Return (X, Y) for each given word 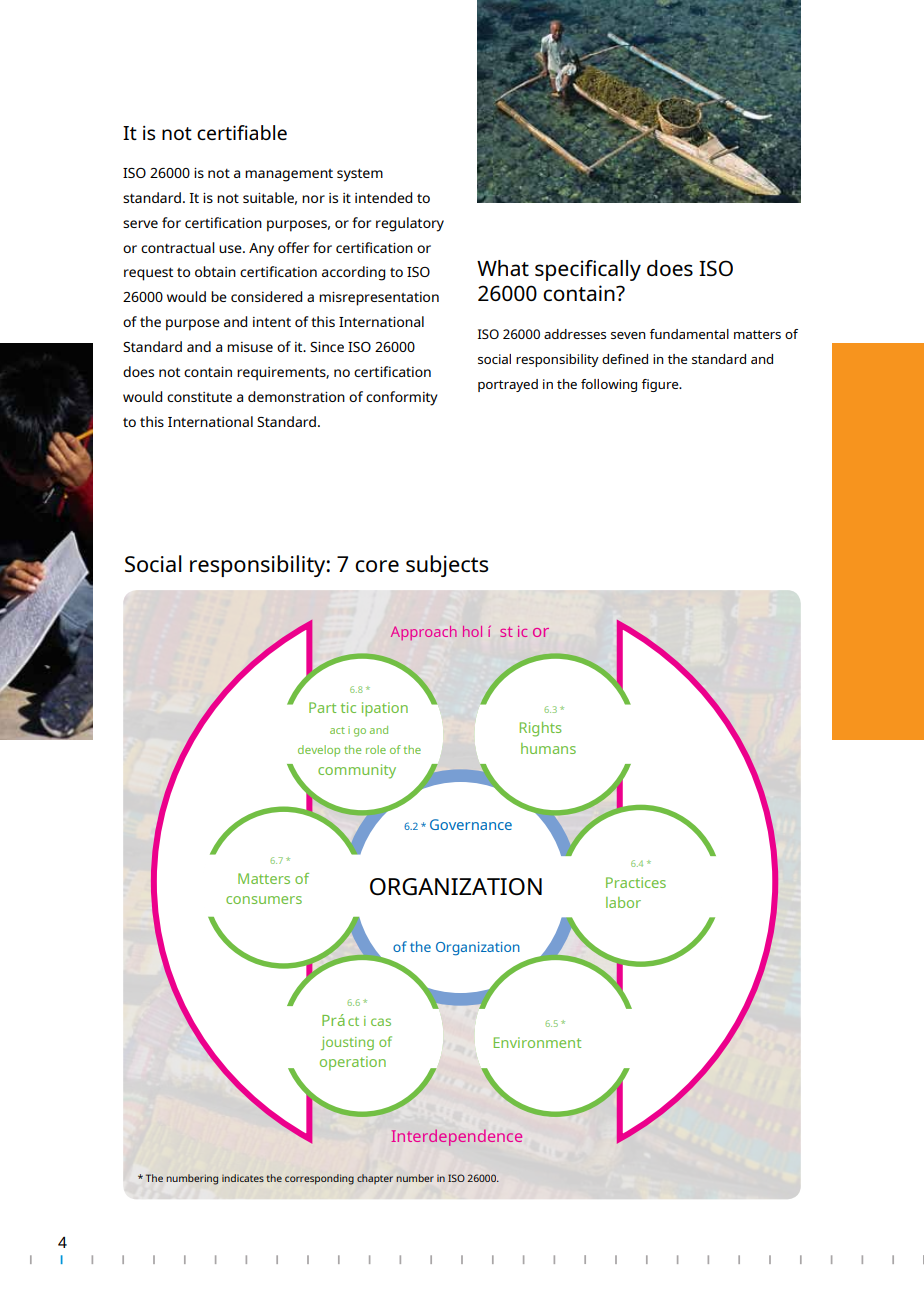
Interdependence (457, 1138)
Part (322, 707)
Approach (423, 633)
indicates (243, 1178)
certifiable (242, 132)
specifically (588, 270)
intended (383, 197)
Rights (540, 729)
